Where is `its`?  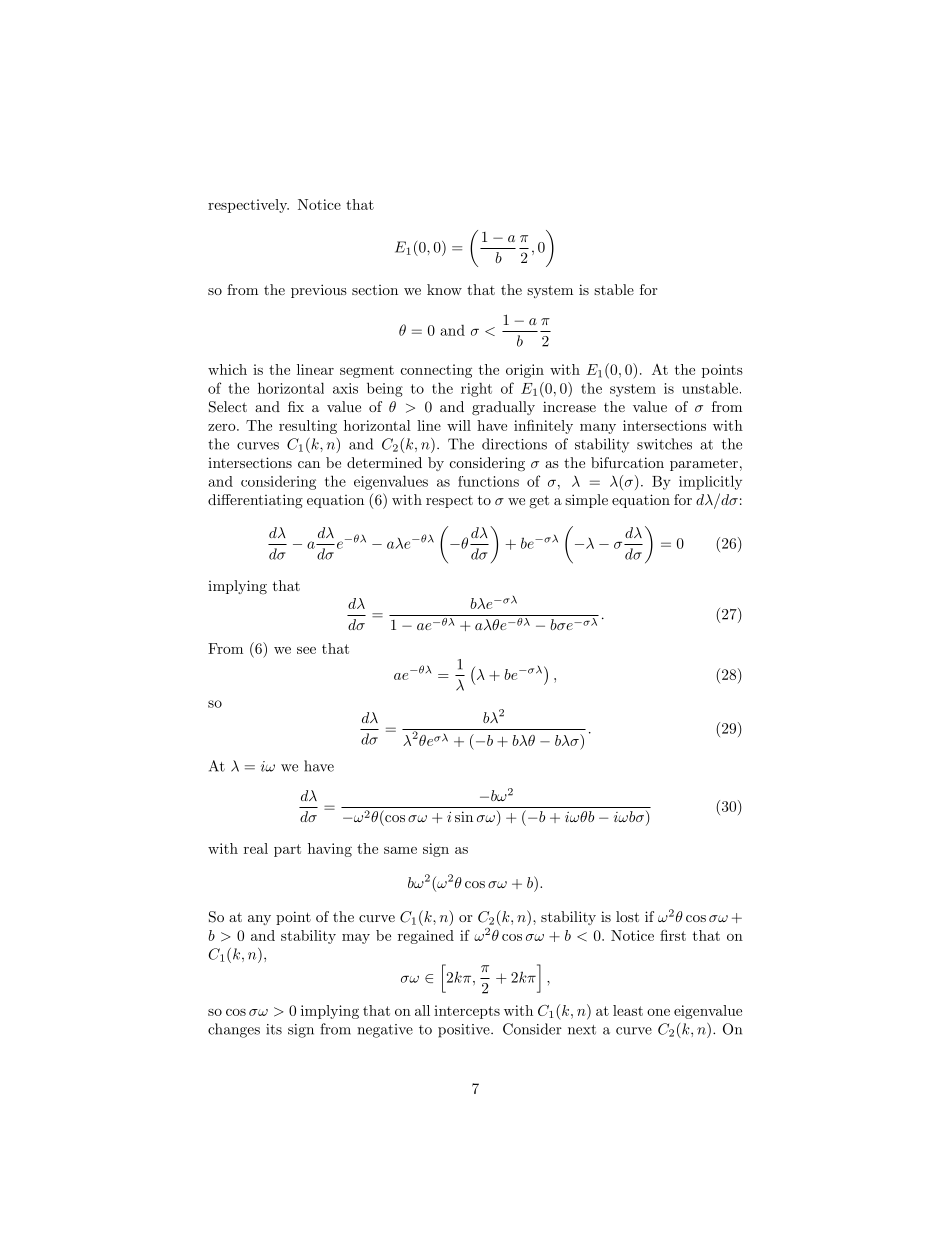
its is located at coordinates (274, 1029).
